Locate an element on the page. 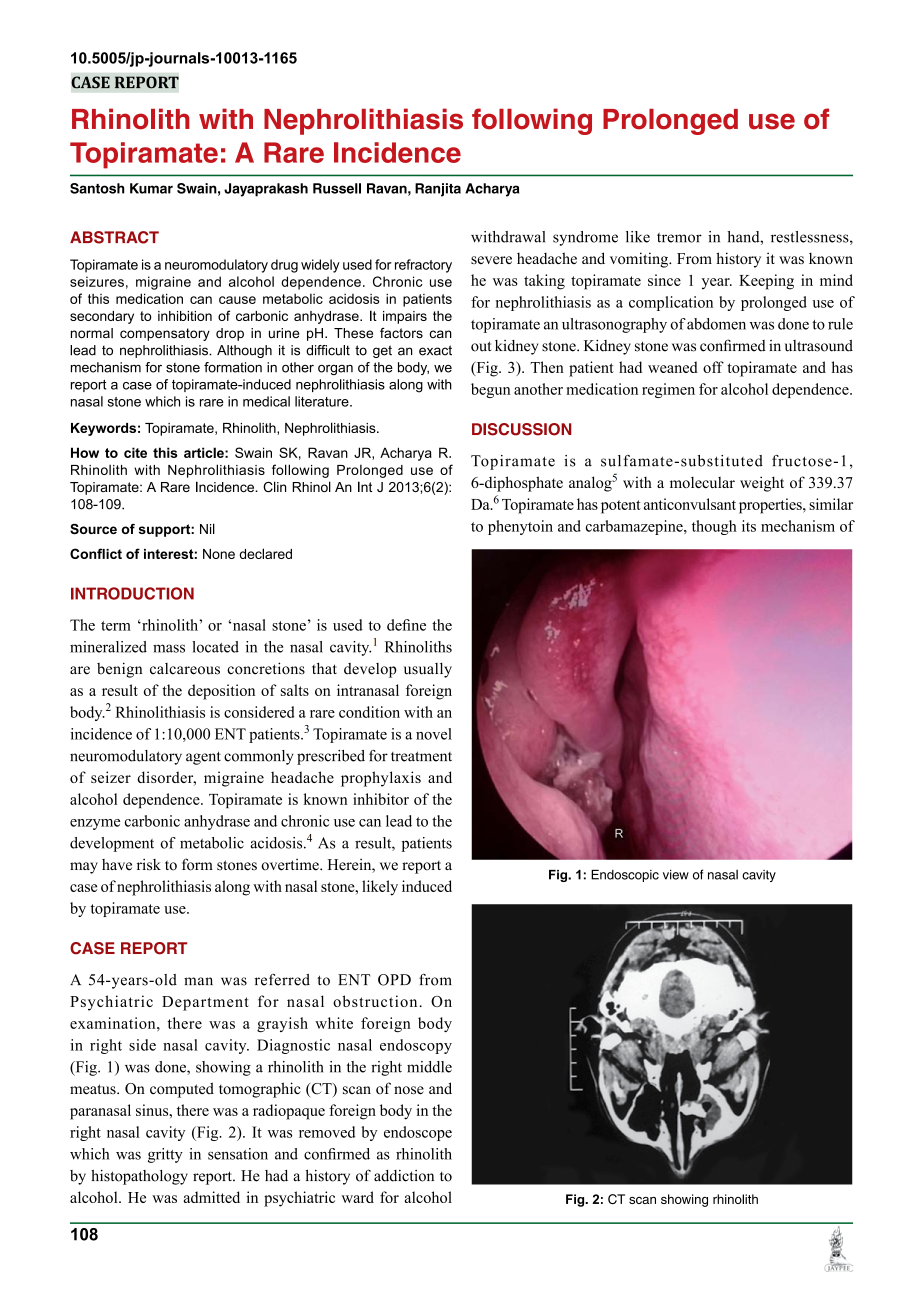 Image resolution: width=923 pixels, height=1316 pixels. tremor is located at coordinates (679, 238).
